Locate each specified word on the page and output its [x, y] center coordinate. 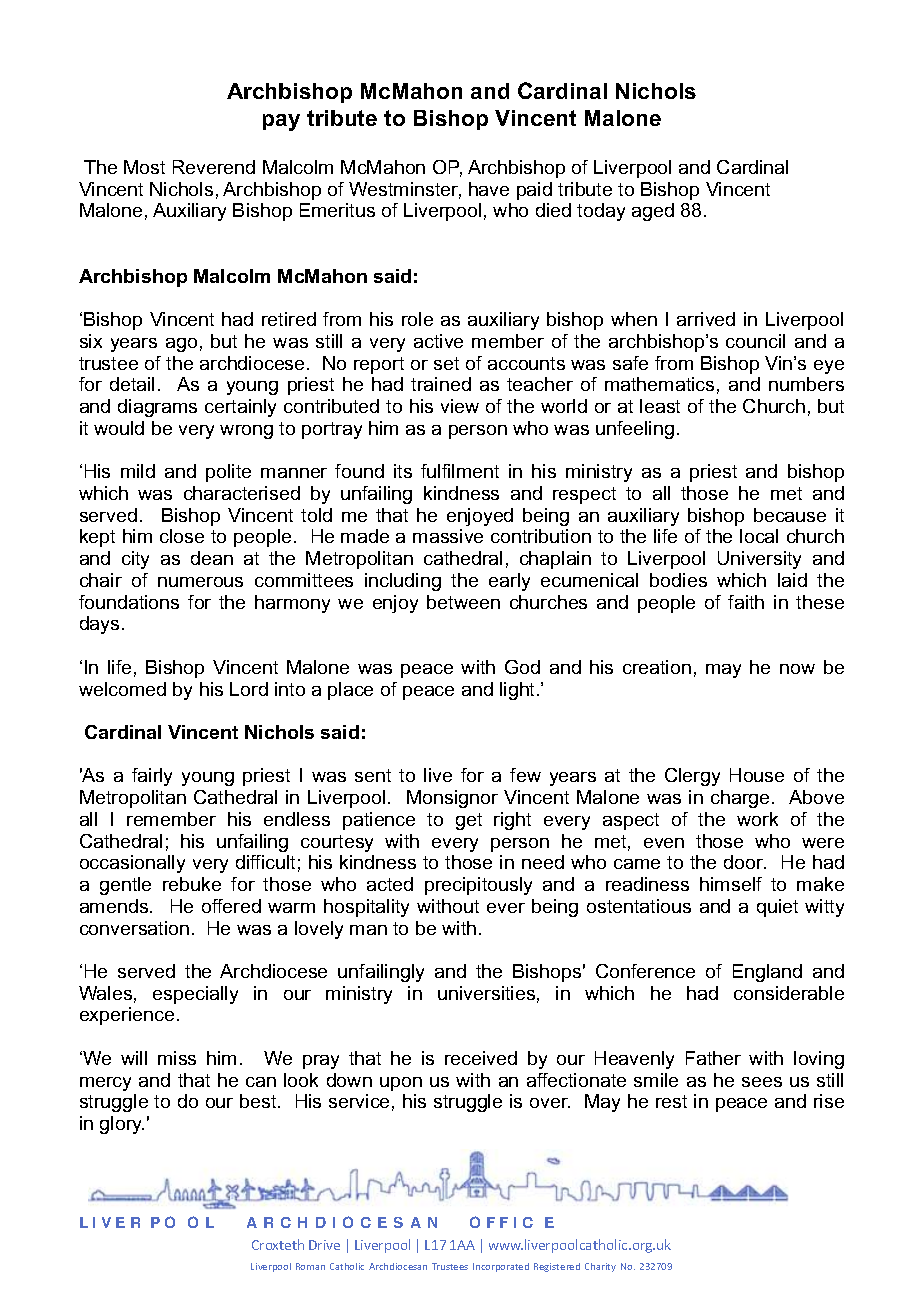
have [489, 189]
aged [653, 212]
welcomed [122, 689]
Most [144, 167]
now [797, 669]
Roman [310, 1266]
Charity [600, 1267]
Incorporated [501, 1267]
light [519, 691]
